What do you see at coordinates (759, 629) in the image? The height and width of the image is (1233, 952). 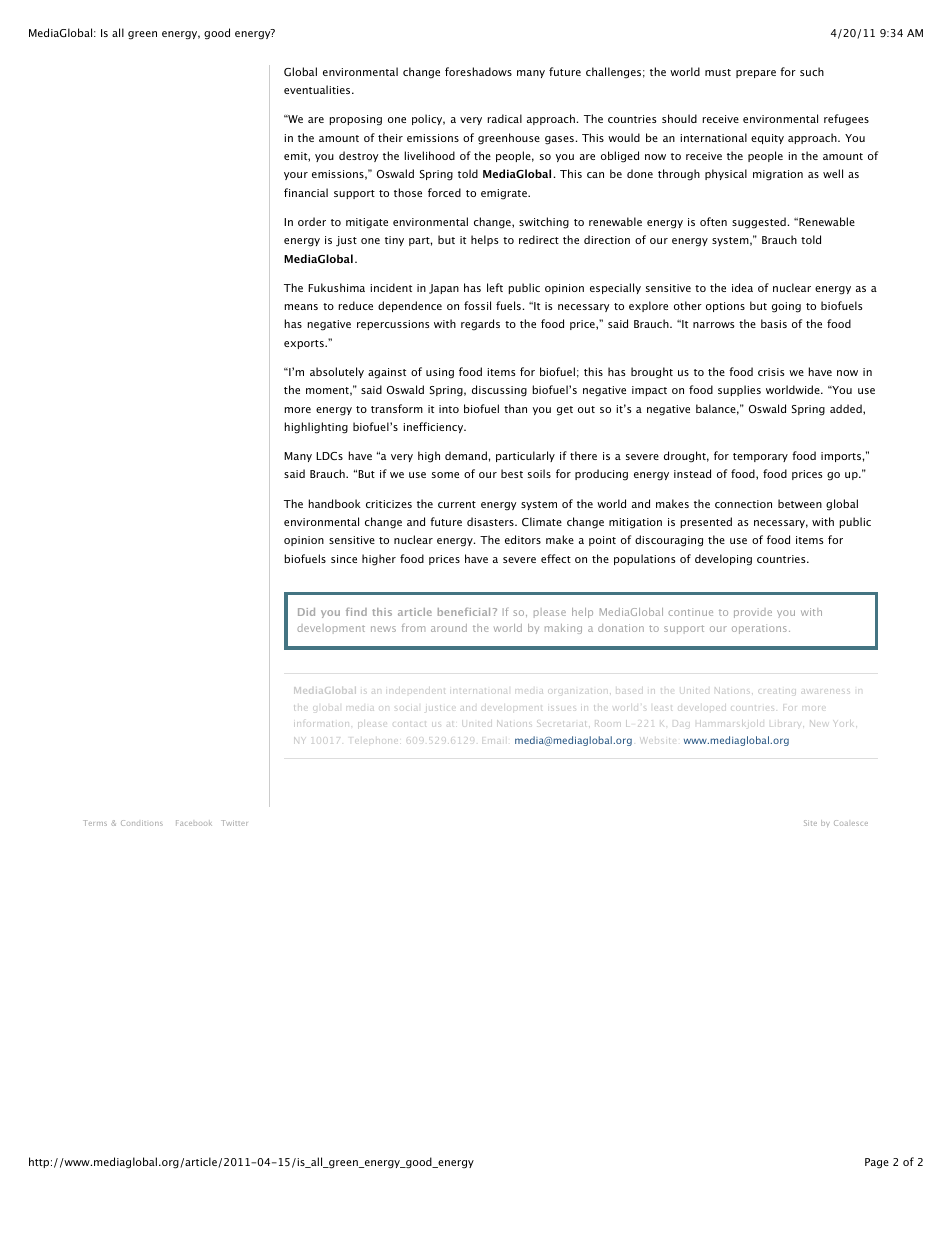 I see `operations` at bounding box center [759, 629].
